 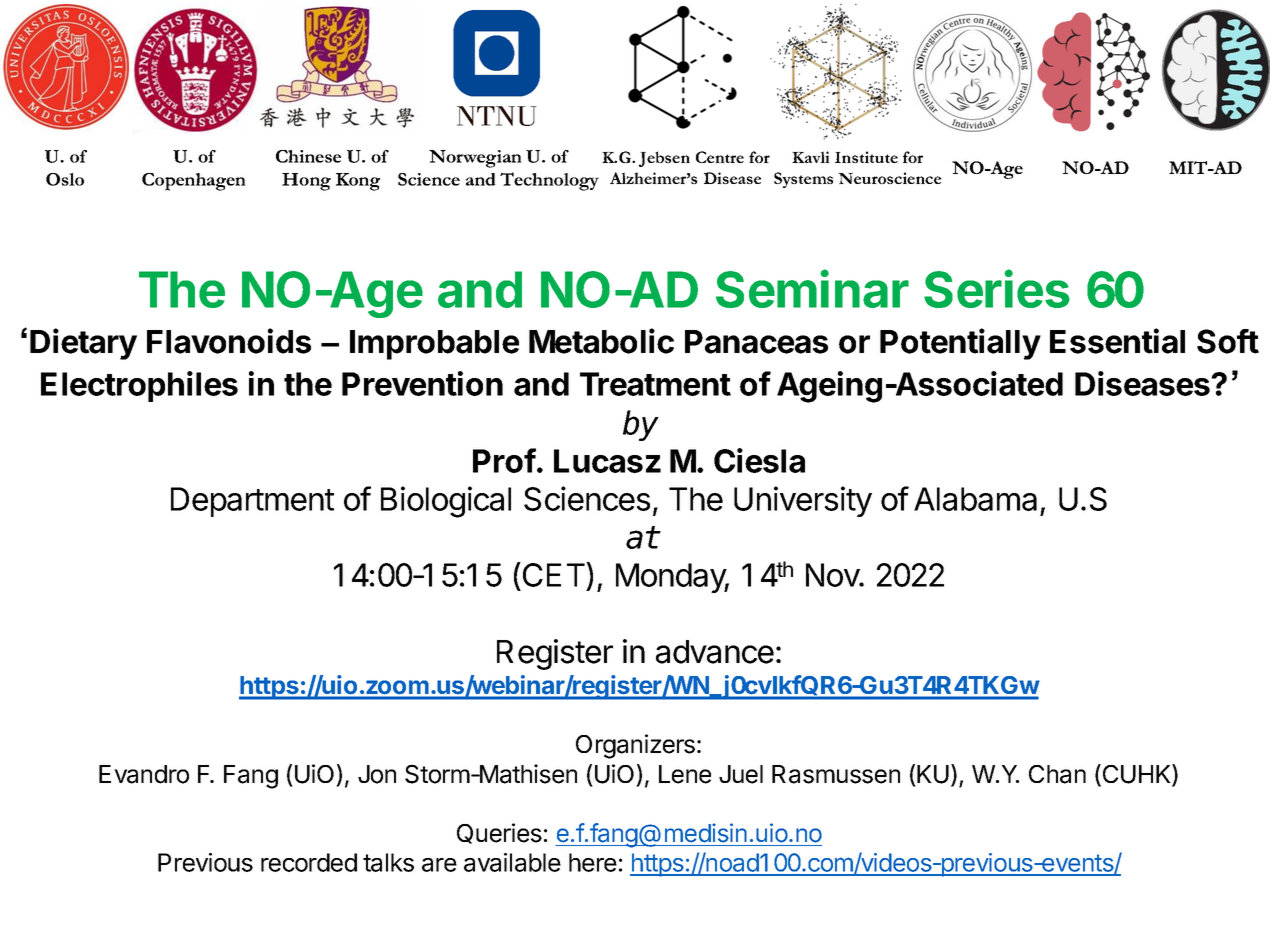 I want to click on Chan, so click(x=1057, y=774).
